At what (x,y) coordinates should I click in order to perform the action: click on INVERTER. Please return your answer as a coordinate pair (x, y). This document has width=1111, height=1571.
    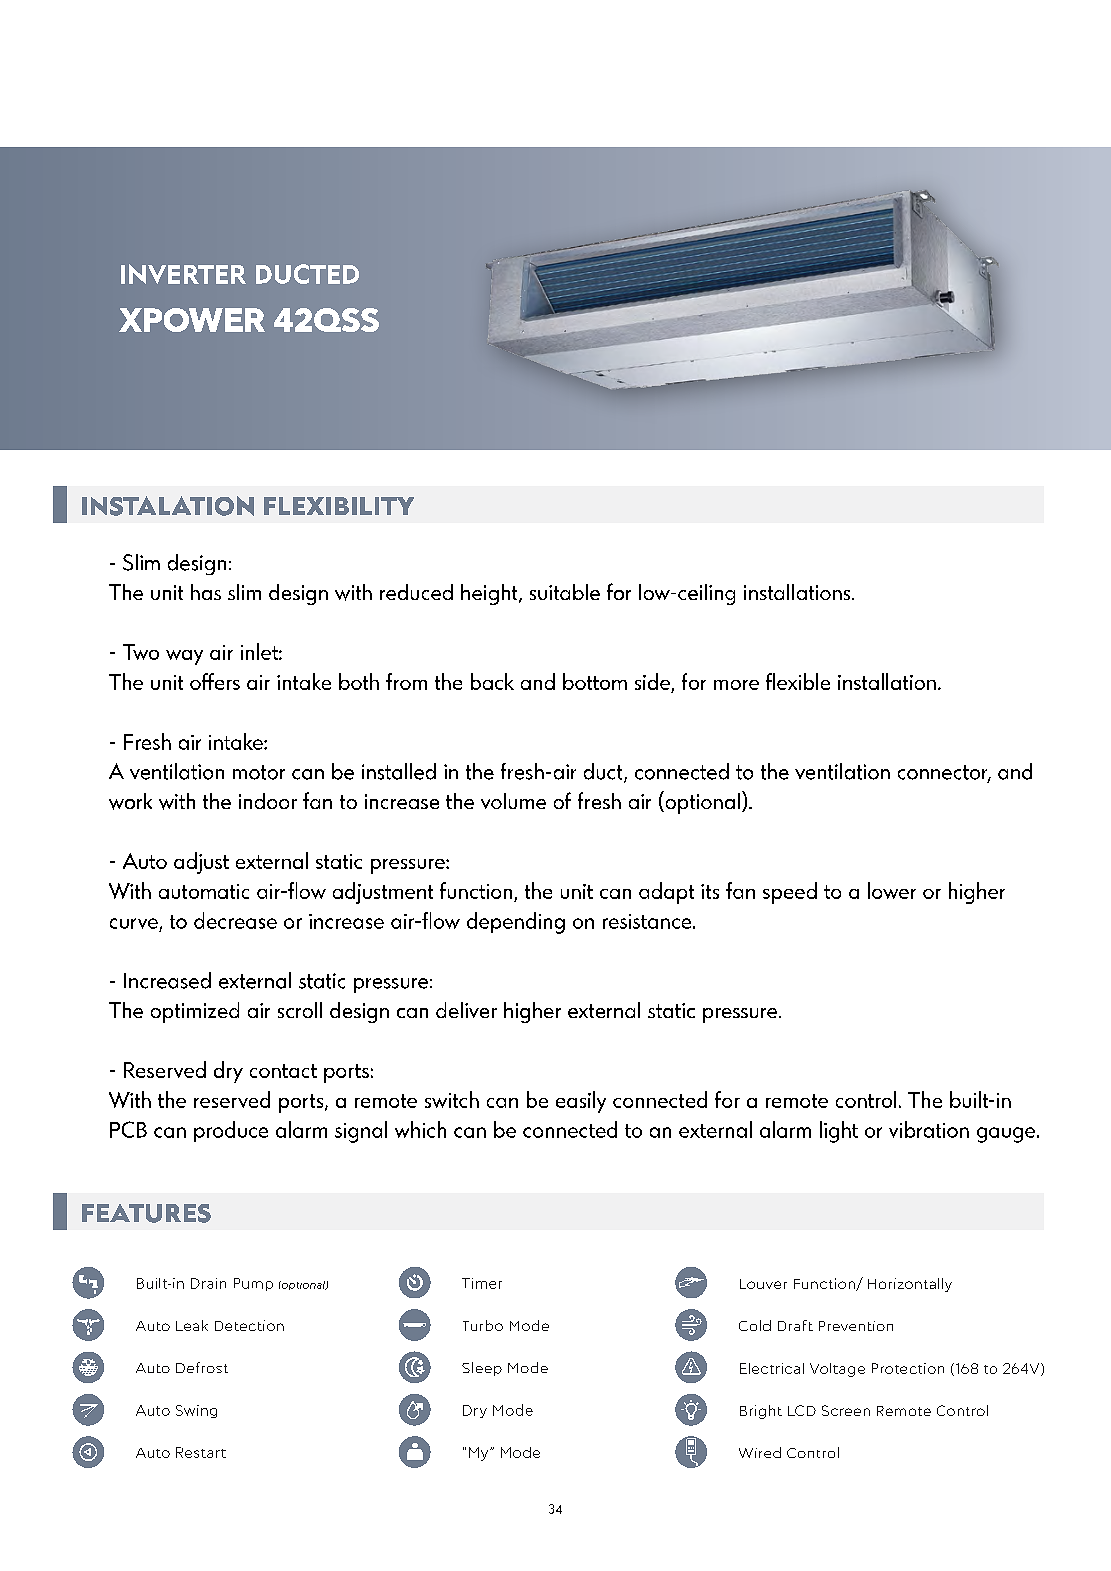
    Looking at the image, I should click on (183, 274).
